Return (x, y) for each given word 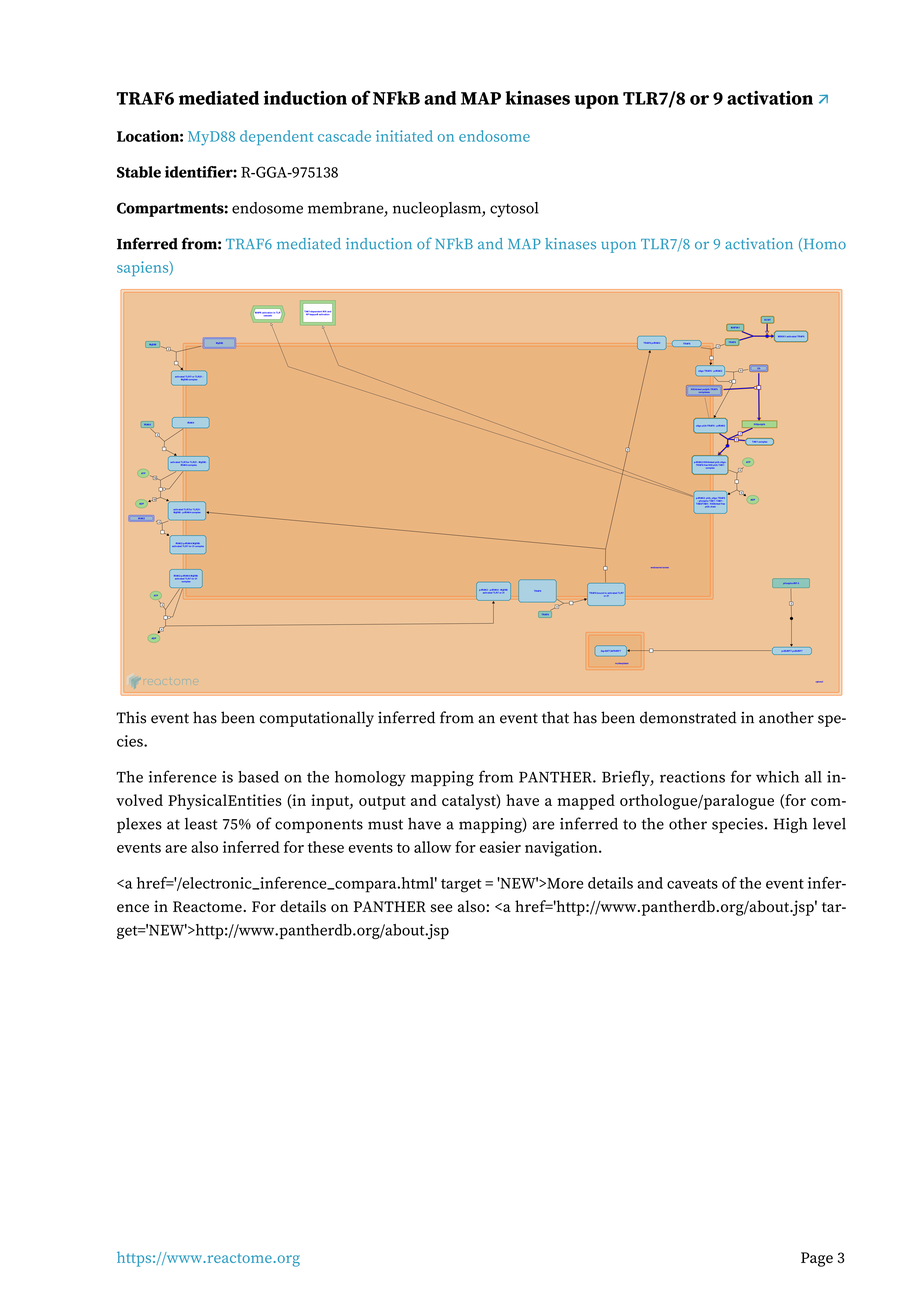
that (555, 717)
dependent (276, 137)
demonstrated (688, 717)
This (131, 717)
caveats (692, 884)
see (441, 908)
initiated (404, 136)
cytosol (514, 209)
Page (817, 1259)
